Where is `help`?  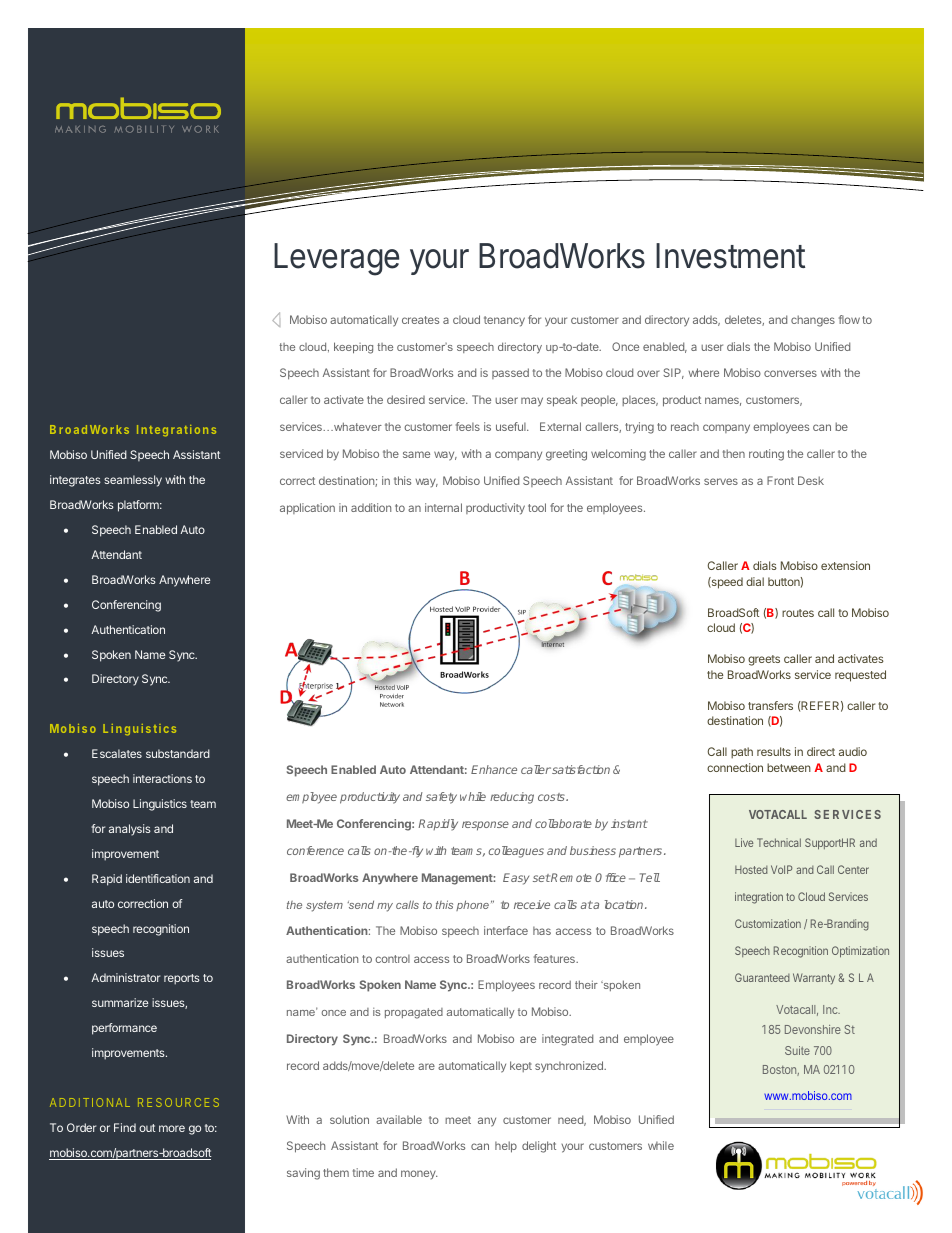
help is located at coordinates (506, 1147).
